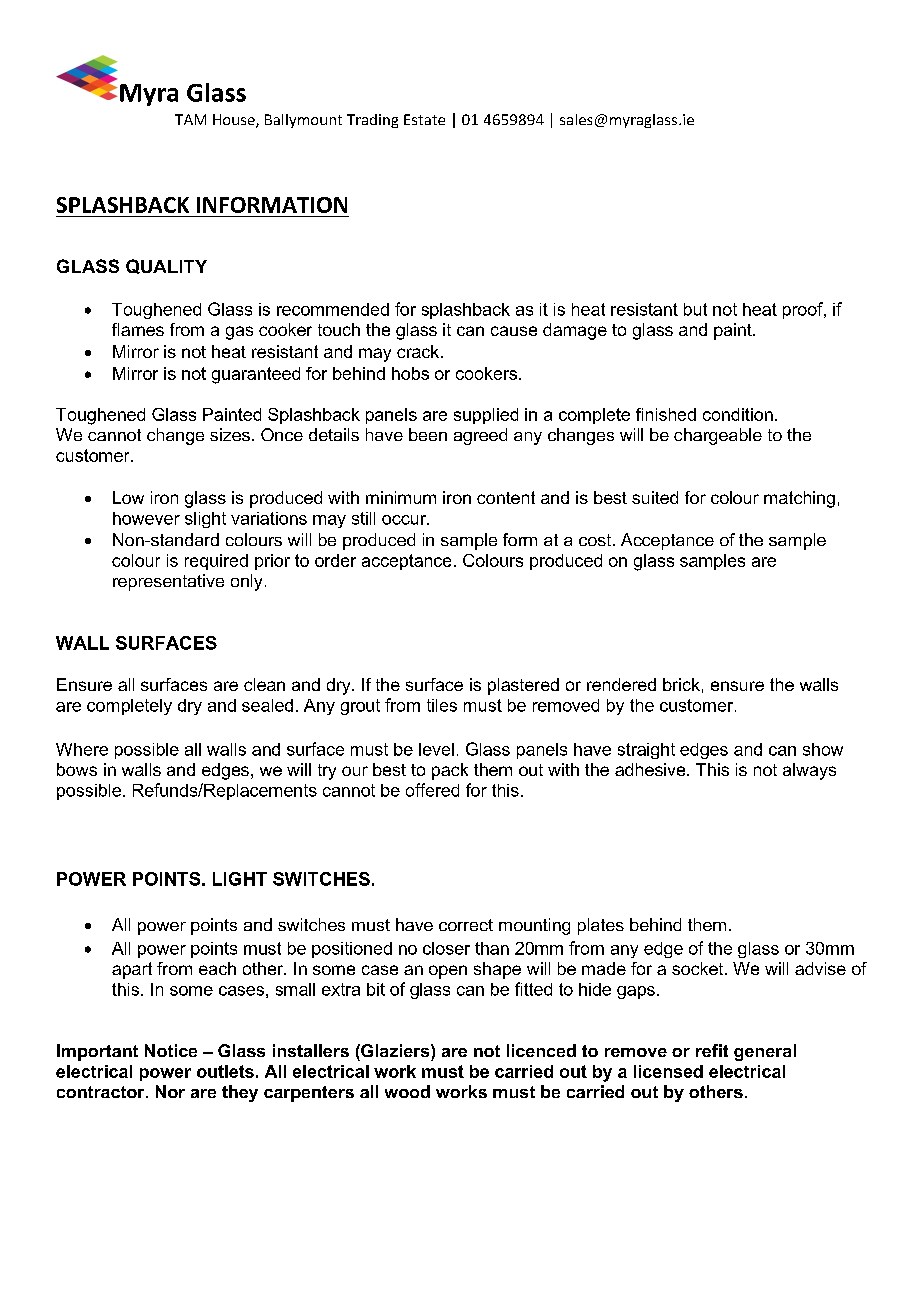 The image size is (924, 1307). Describe the element at coordinates (168, 582) in the screenshot. I see `representative` at that location.
